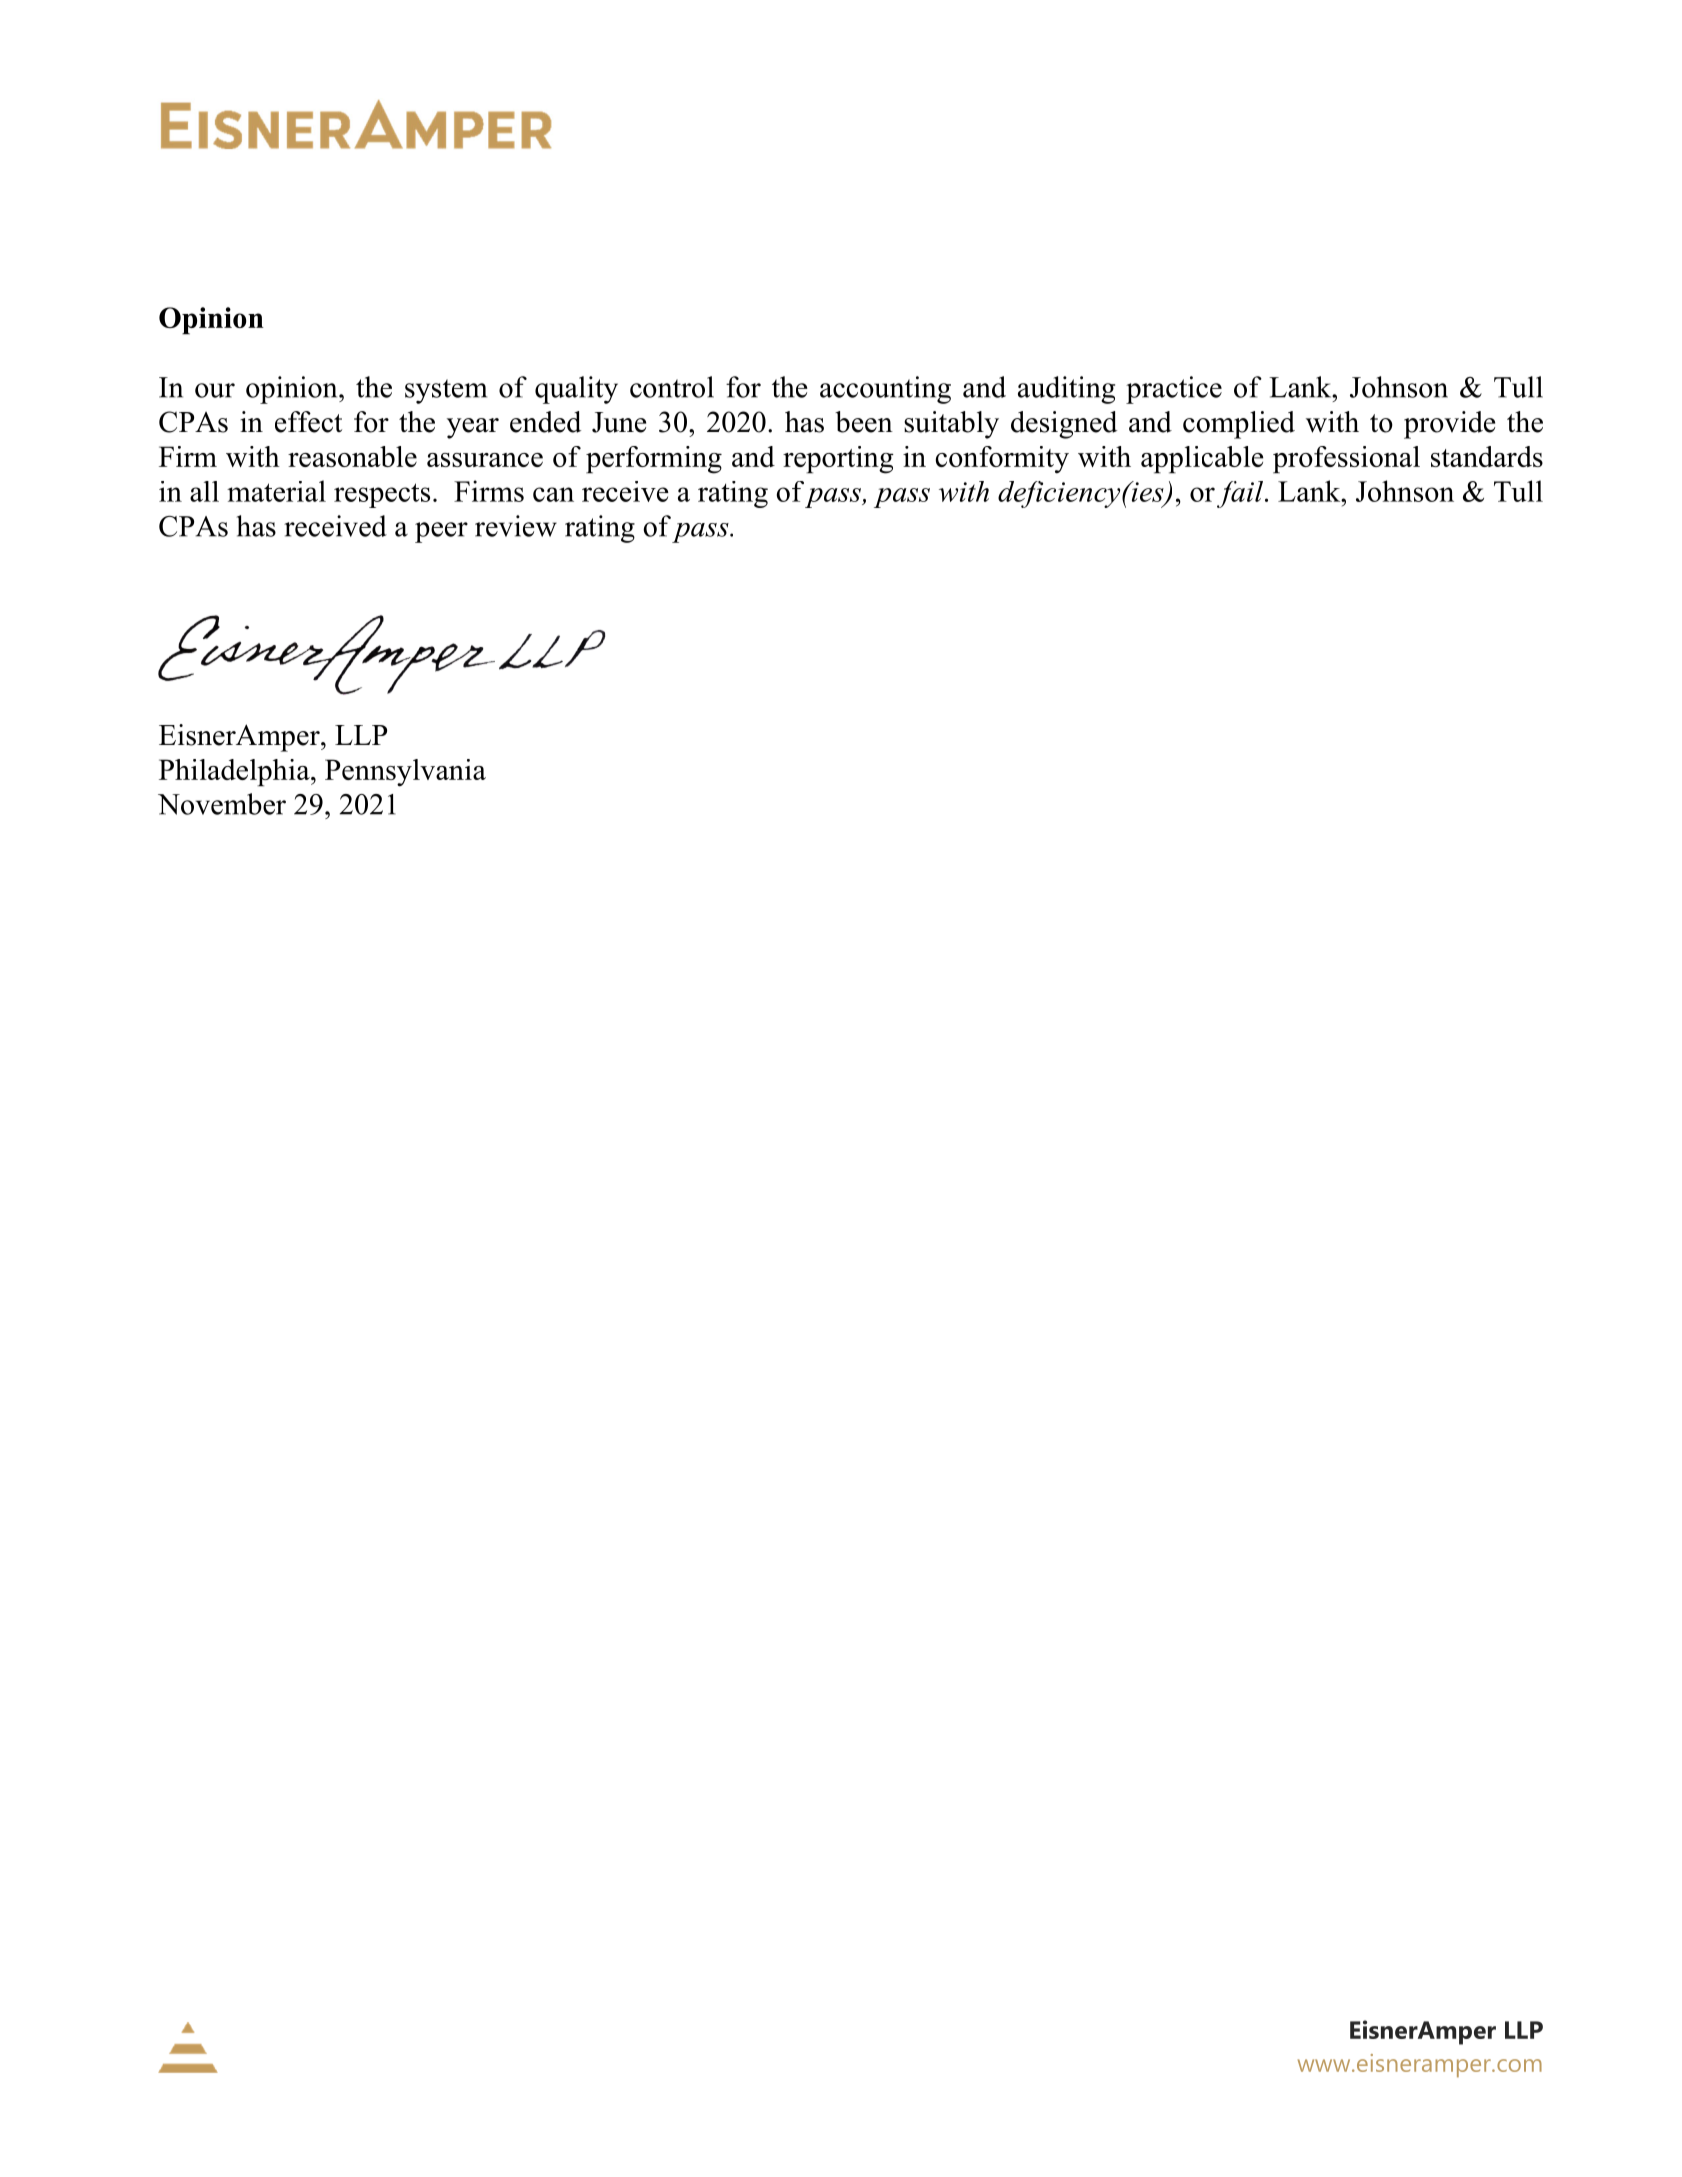 The height and width of the document is (2177, 1682). Describe the element at coordinates (441, 532) in the document. I see `peer` at that location.
